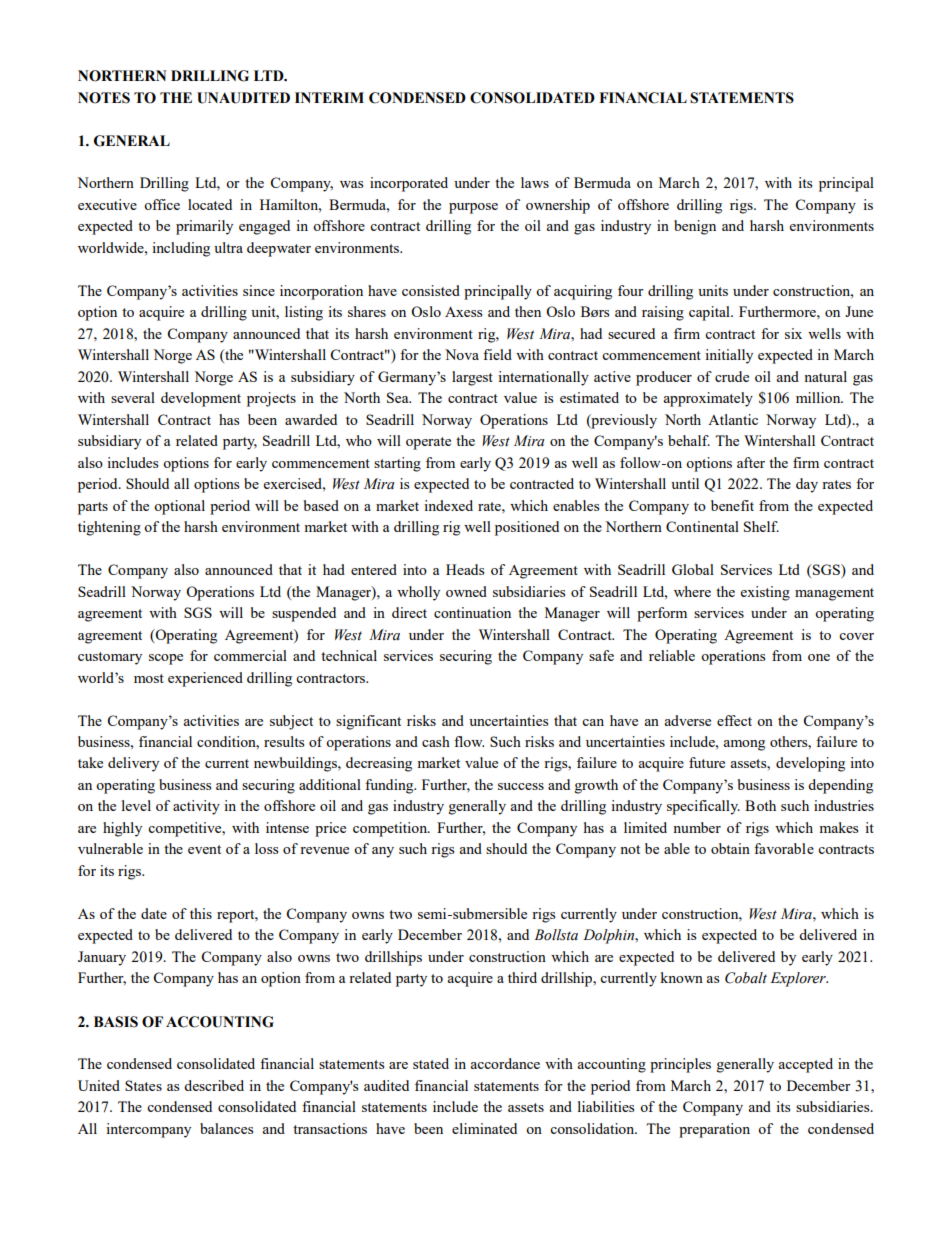 This image has width=952, height=1233. Describe the element at coordinates (201, 399) in the image. I see `development` at that location.
